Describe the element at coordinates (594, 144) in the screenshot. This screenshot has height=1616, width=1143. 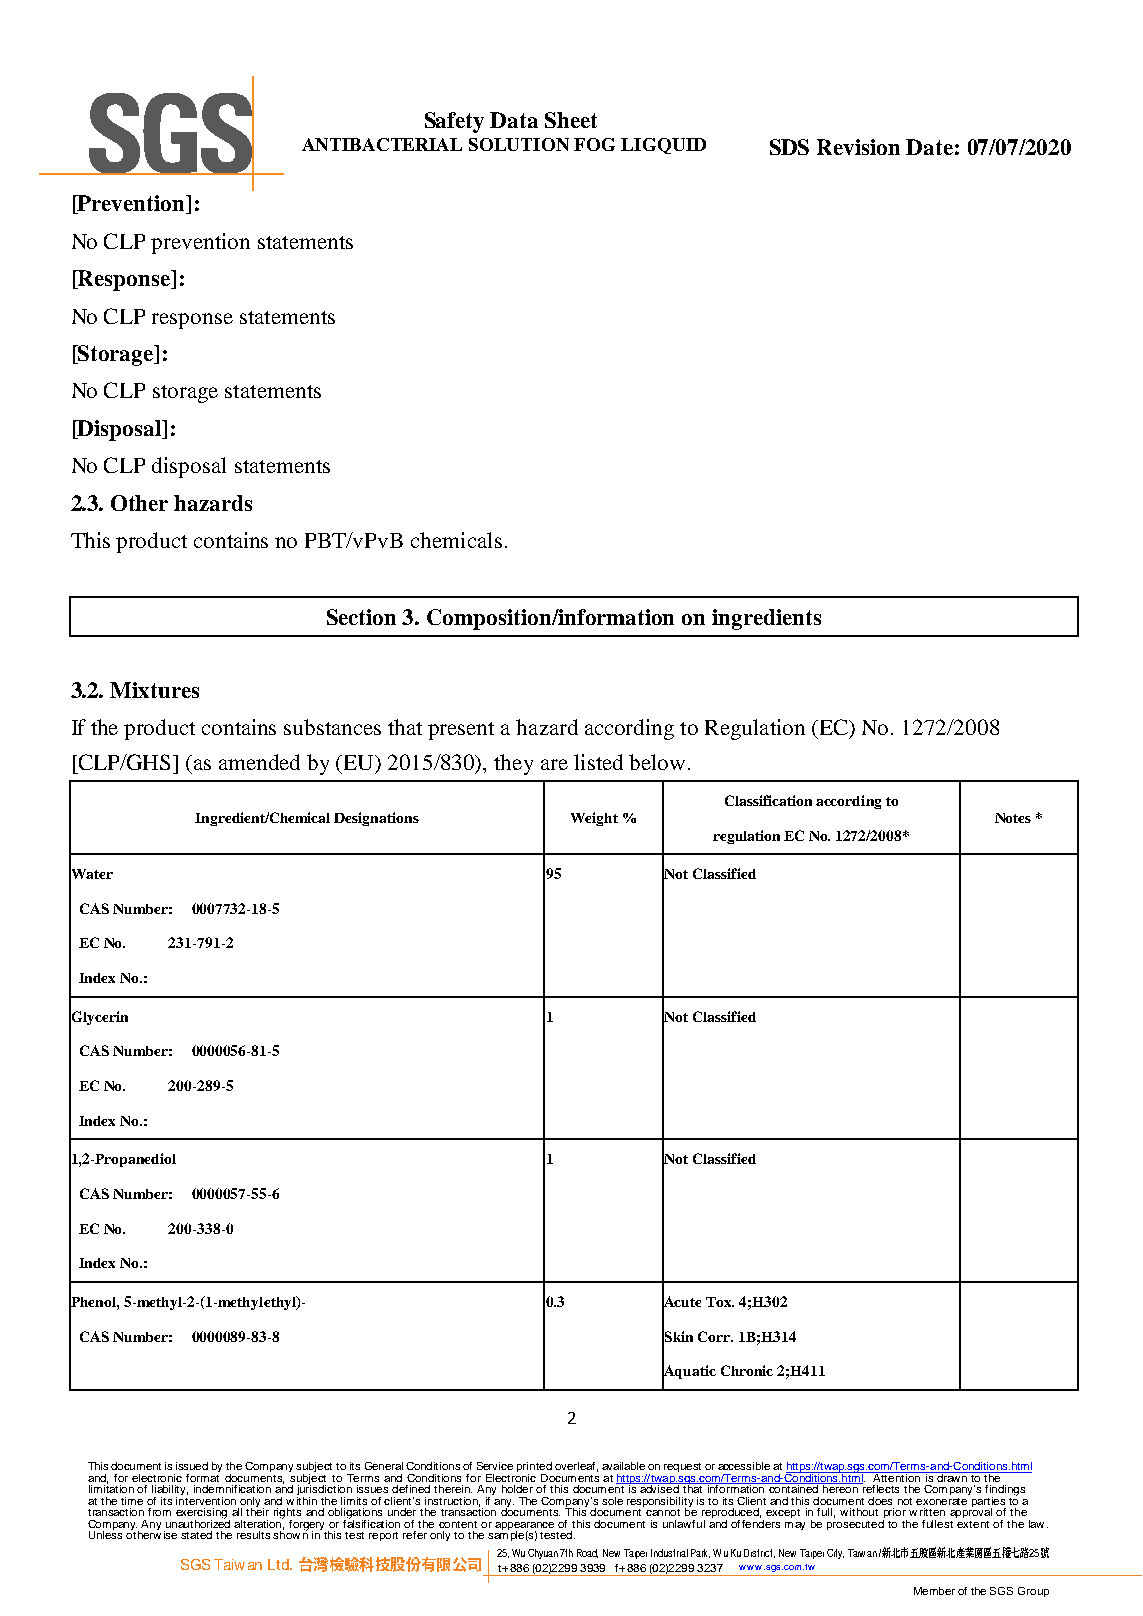
I see `FOG` at that location.
